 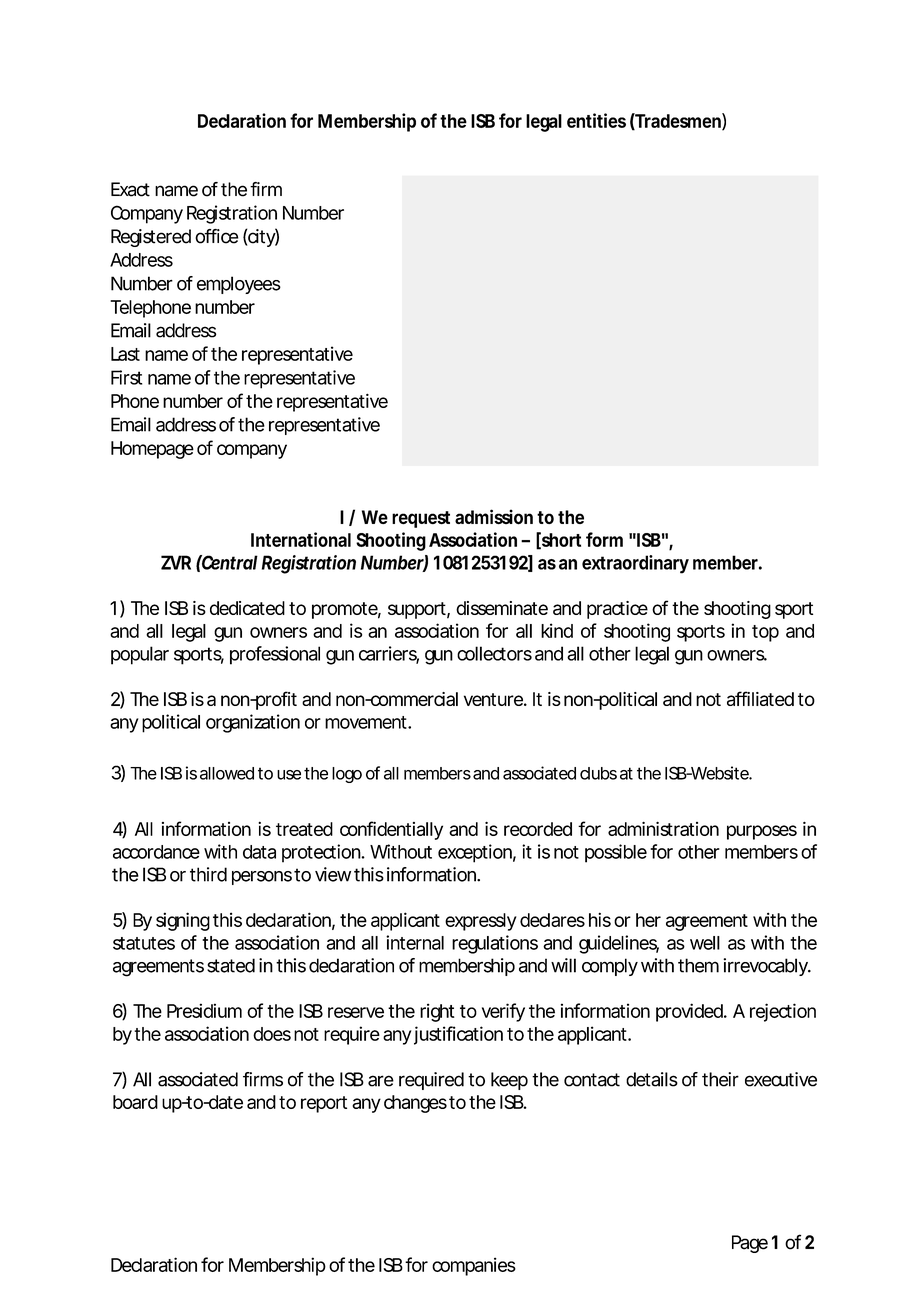 What do you see at coordinates (301, 539) in the page?
I see `International` at bounding box center [301, 539].
